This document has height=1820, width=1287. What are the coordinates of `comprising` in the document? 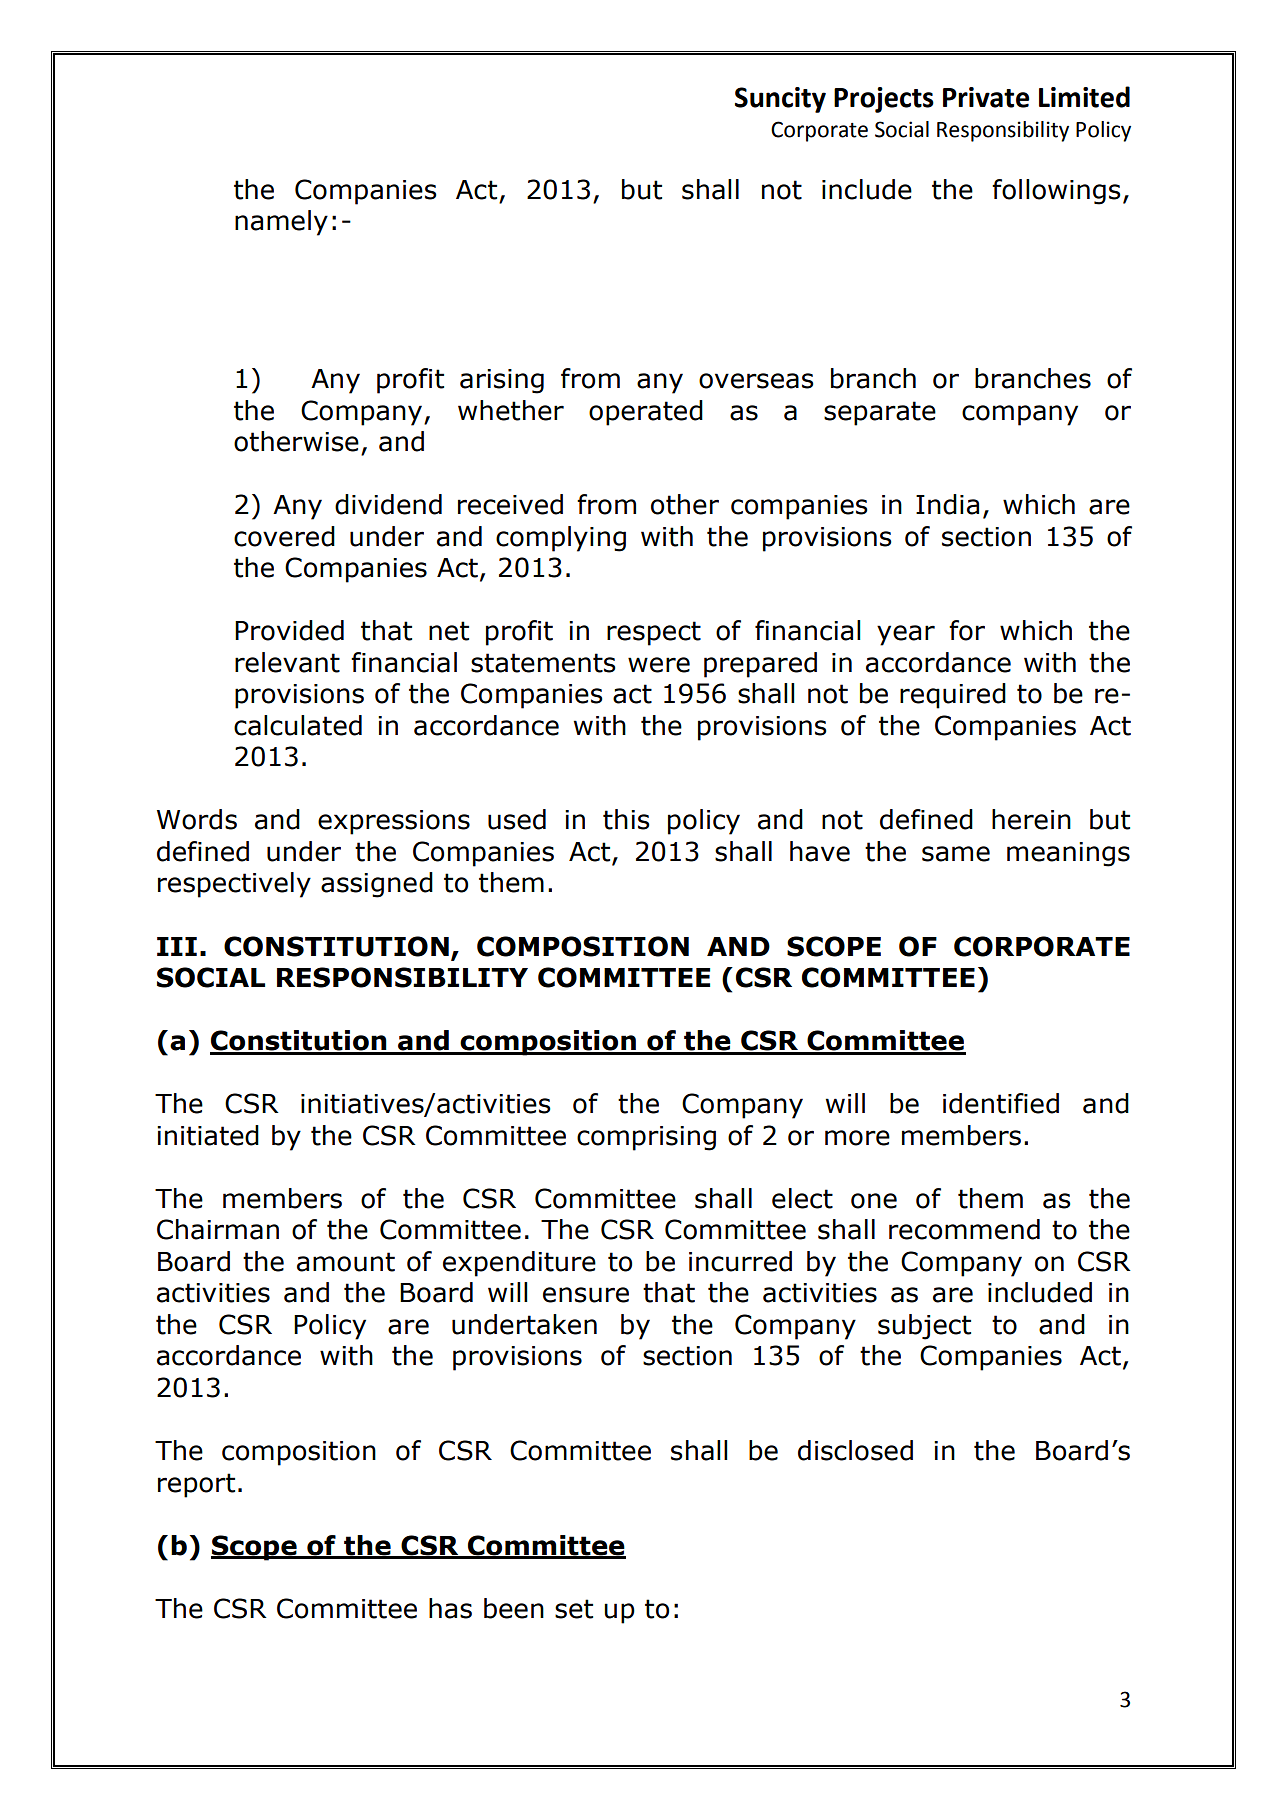 It's located at (646, 1138).
